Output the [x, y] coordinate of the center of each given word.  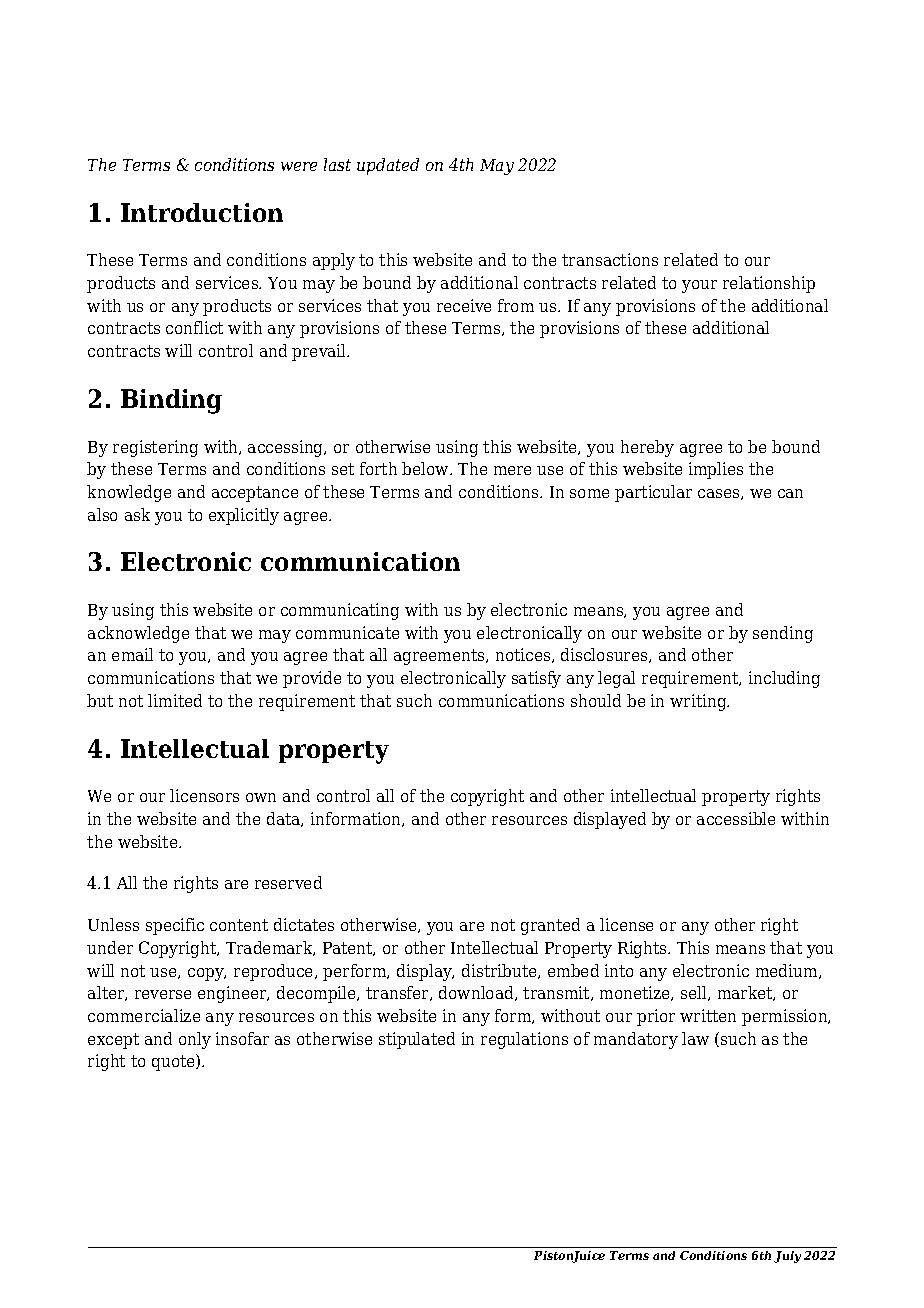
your [699, 286]
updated [388, 166]
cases [720, 494]
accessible [736, 818]
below [426, 468]
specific [175, 926]
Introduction [202, 212]
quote [174, 1062]
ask [137, 514]
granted [550, 926]
